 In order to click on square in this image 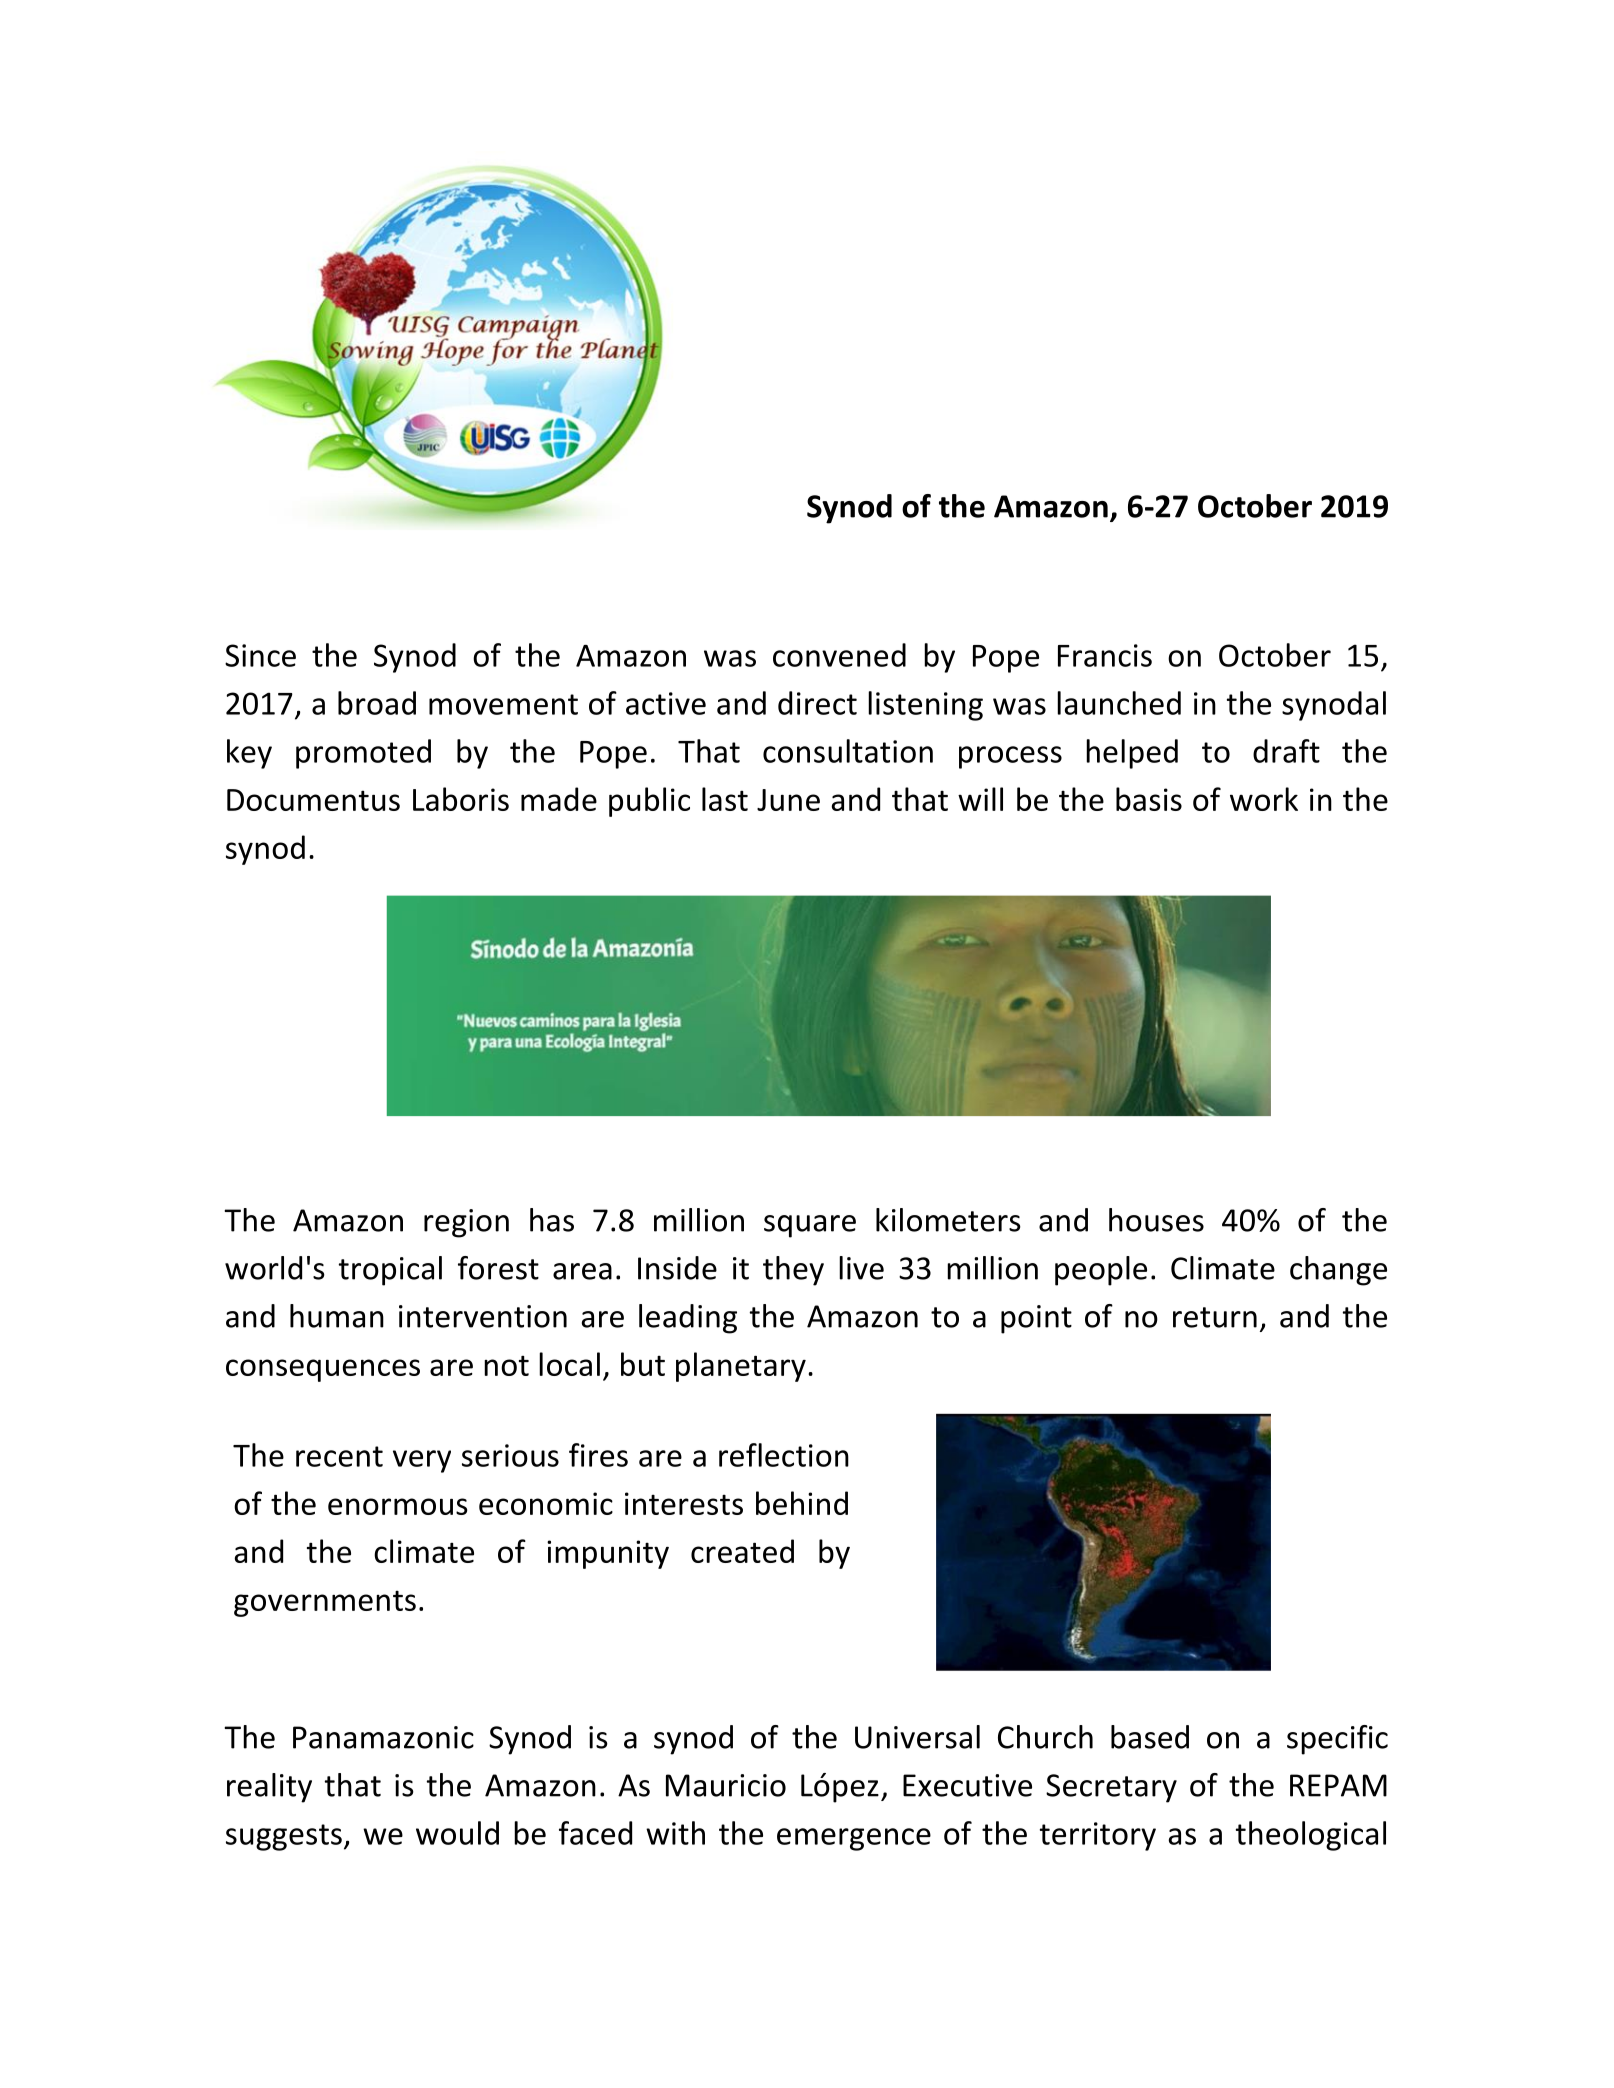, I will do `click(810, 1226)`.
